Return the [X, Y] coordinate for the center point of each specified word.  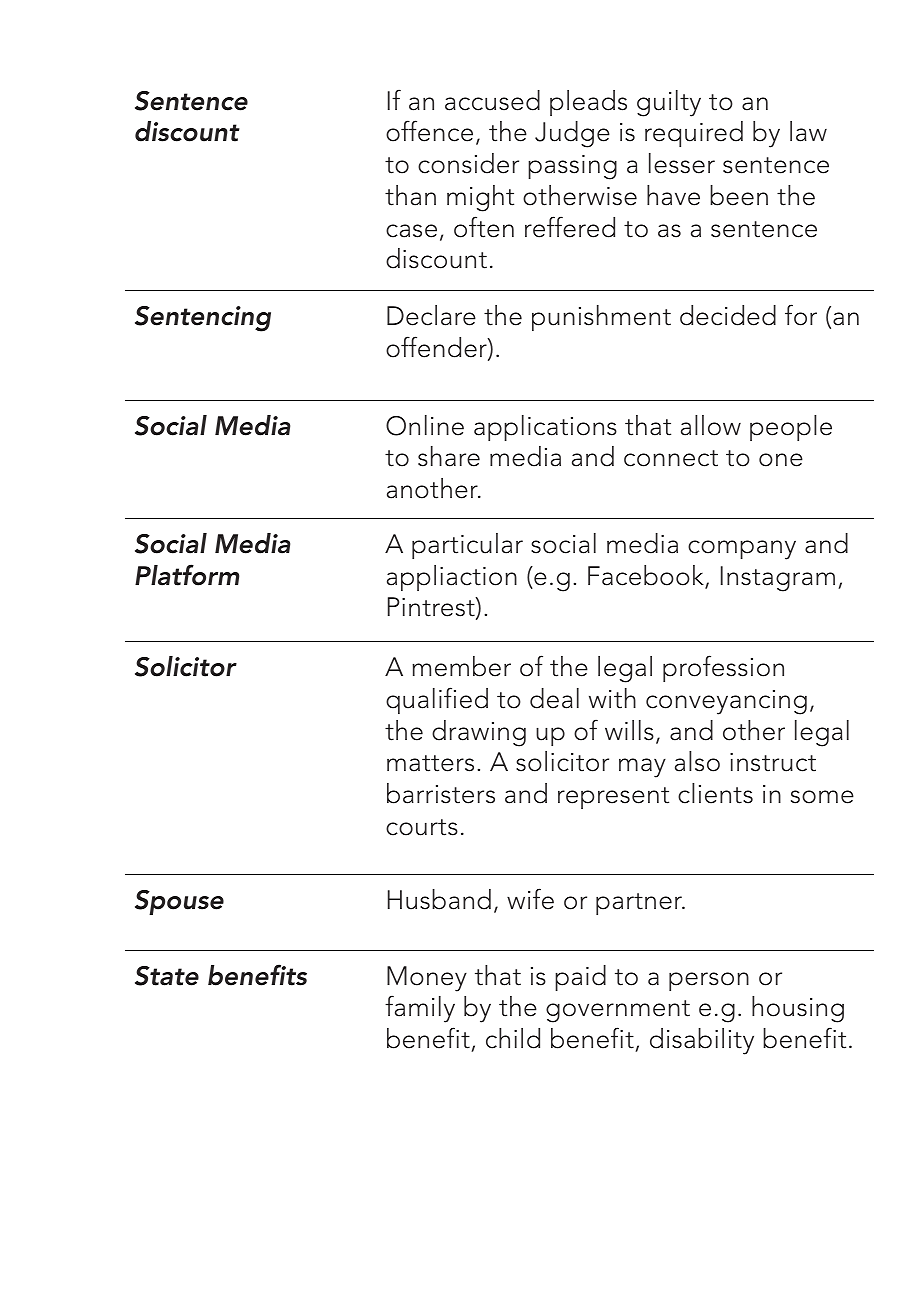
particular [467, 546]
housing [798, 1009]
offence [429, 131]
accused [492, 100]
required [694, 134]
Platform [187, 575]
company [742, 550]
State [167, 976]
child [513, 1038]
